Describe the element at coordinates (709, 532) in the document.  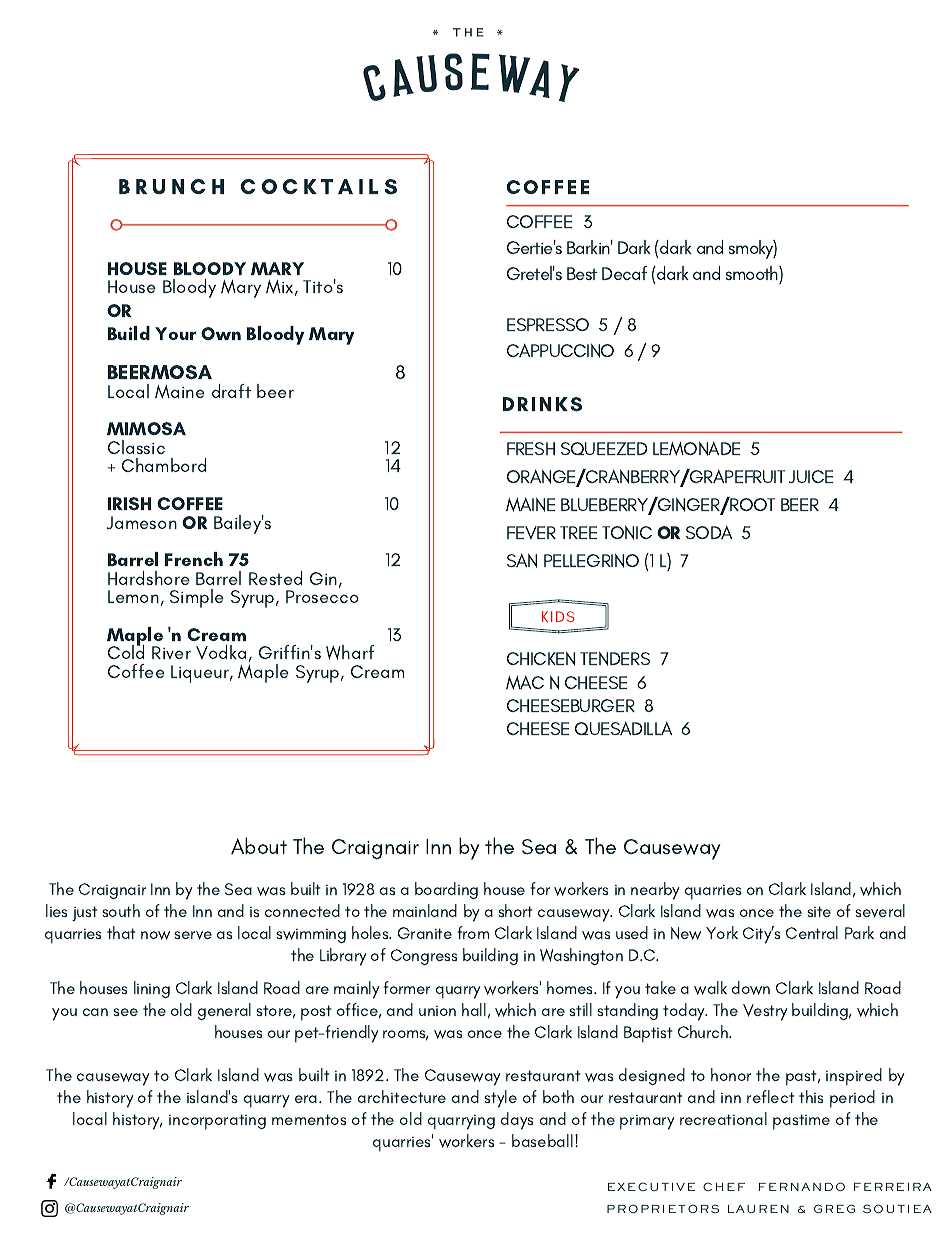
I see `SODA` at that location.
